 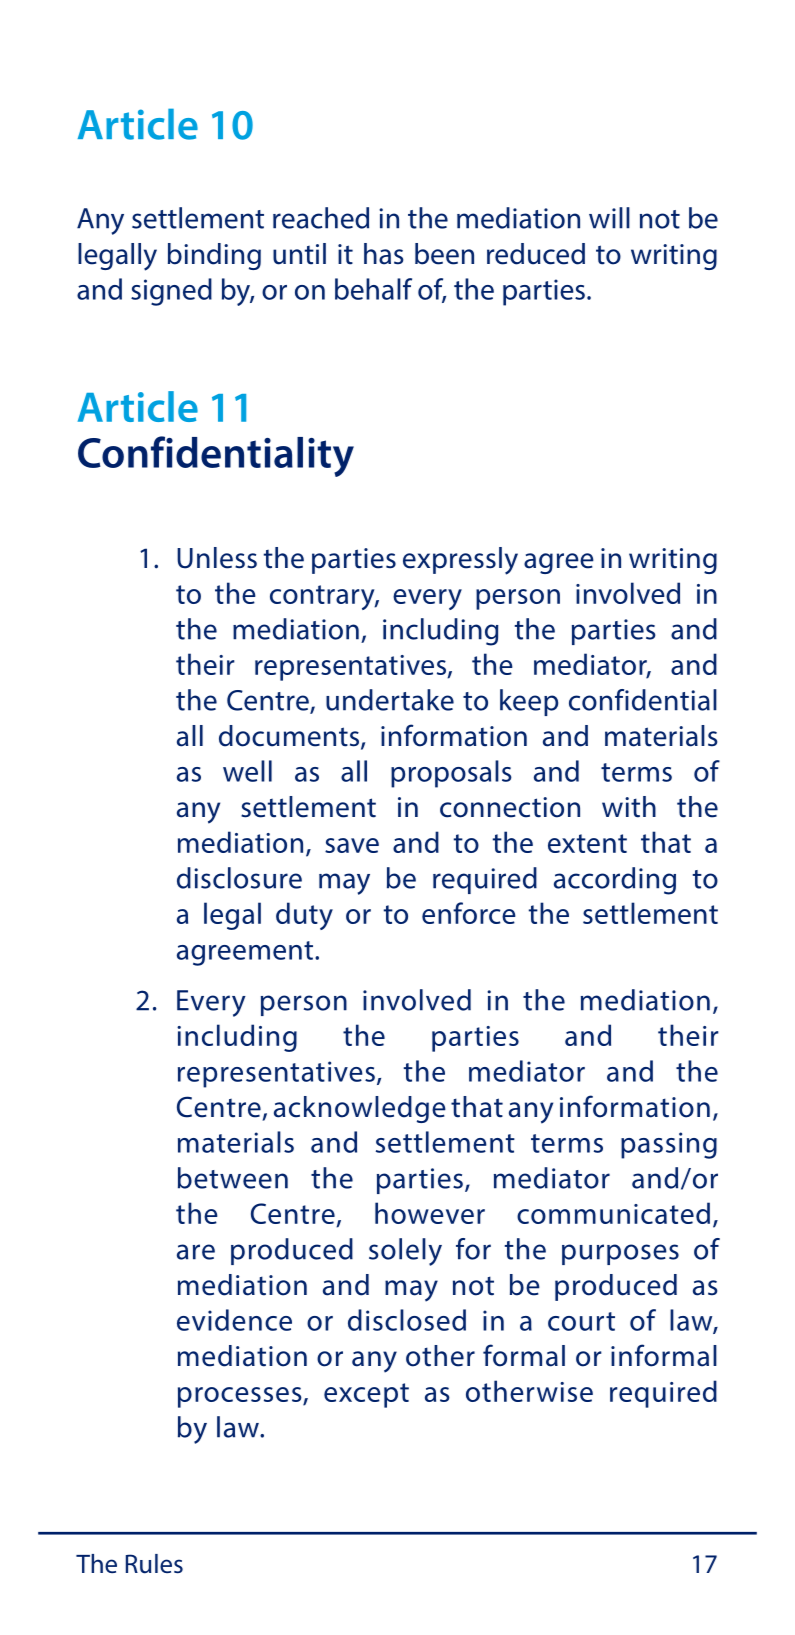 What do you see at coordinates (214, 256) in the screenshot?
I see `binding` at bounding box center [214, 256].
